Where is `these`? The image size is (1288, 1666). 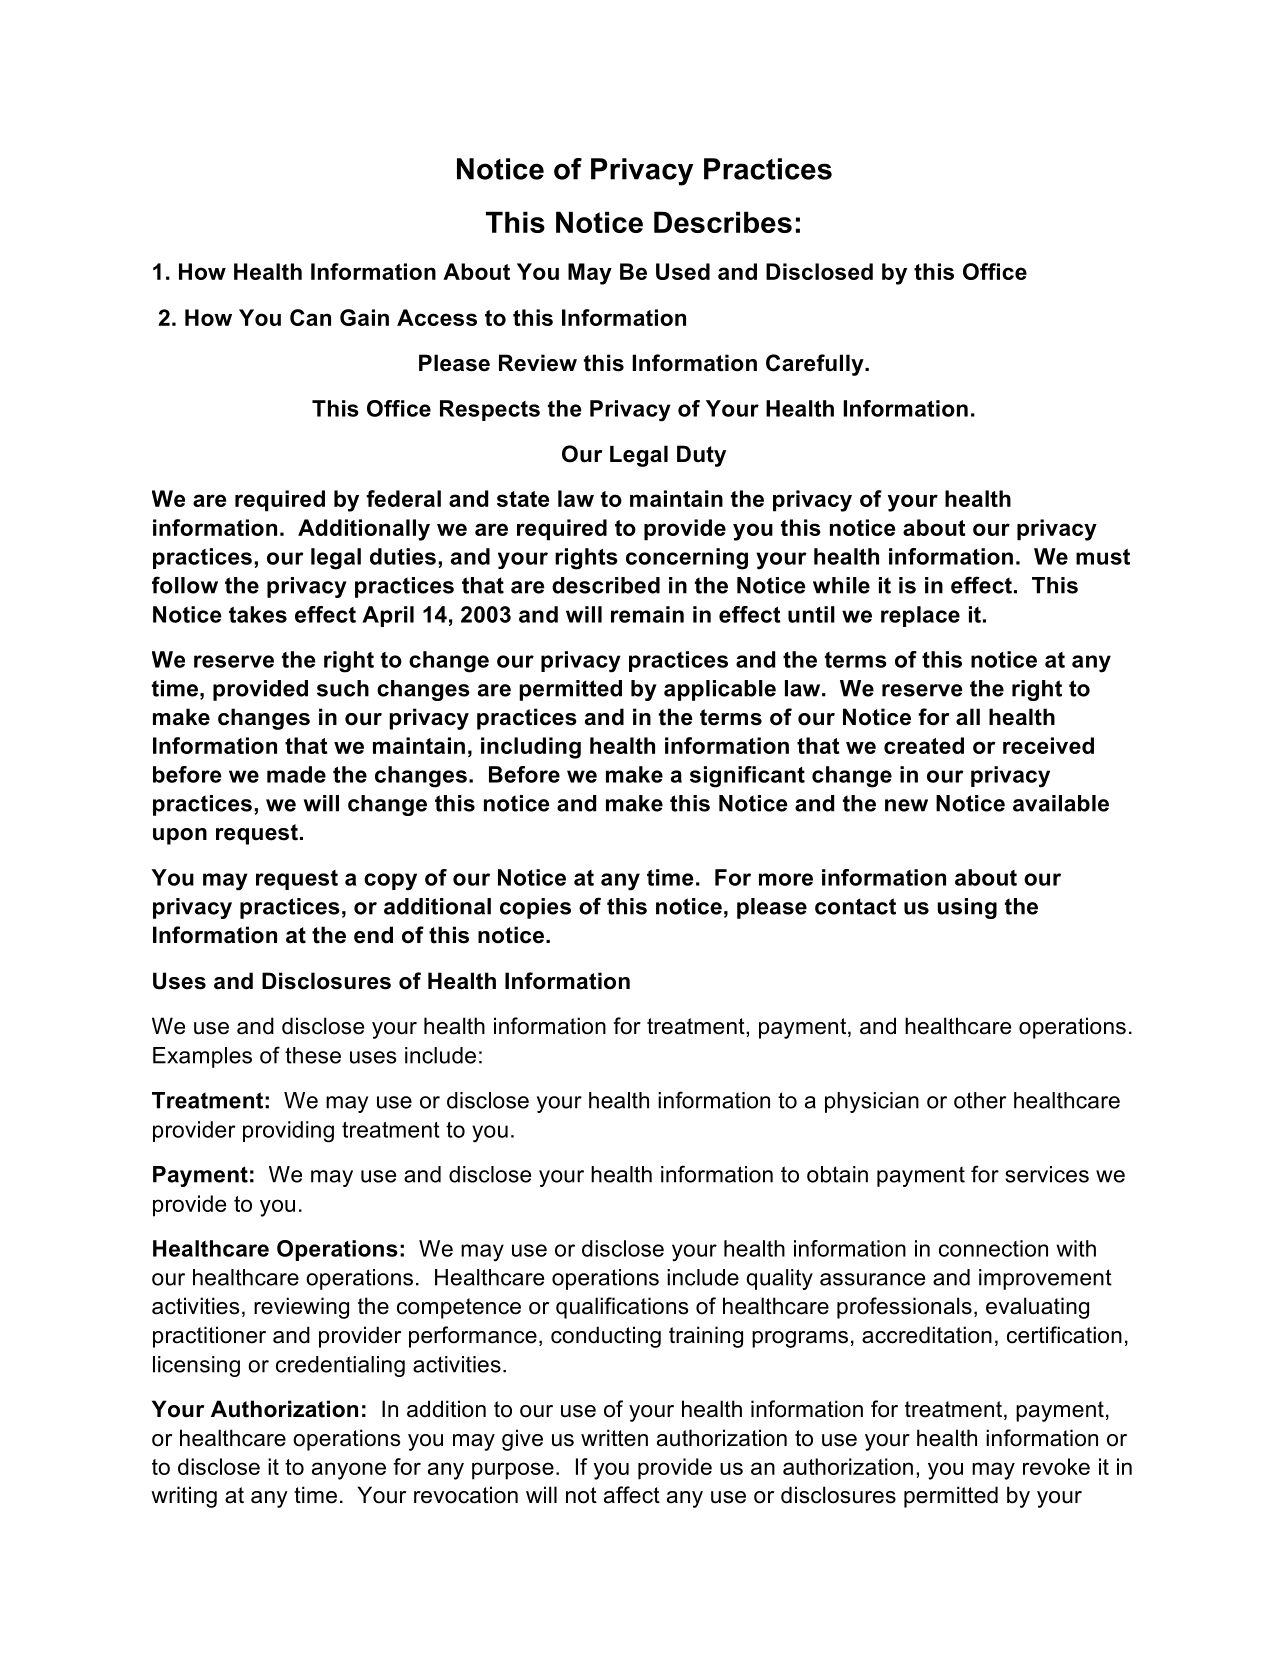
these is located at coordinates (313, 1055).
